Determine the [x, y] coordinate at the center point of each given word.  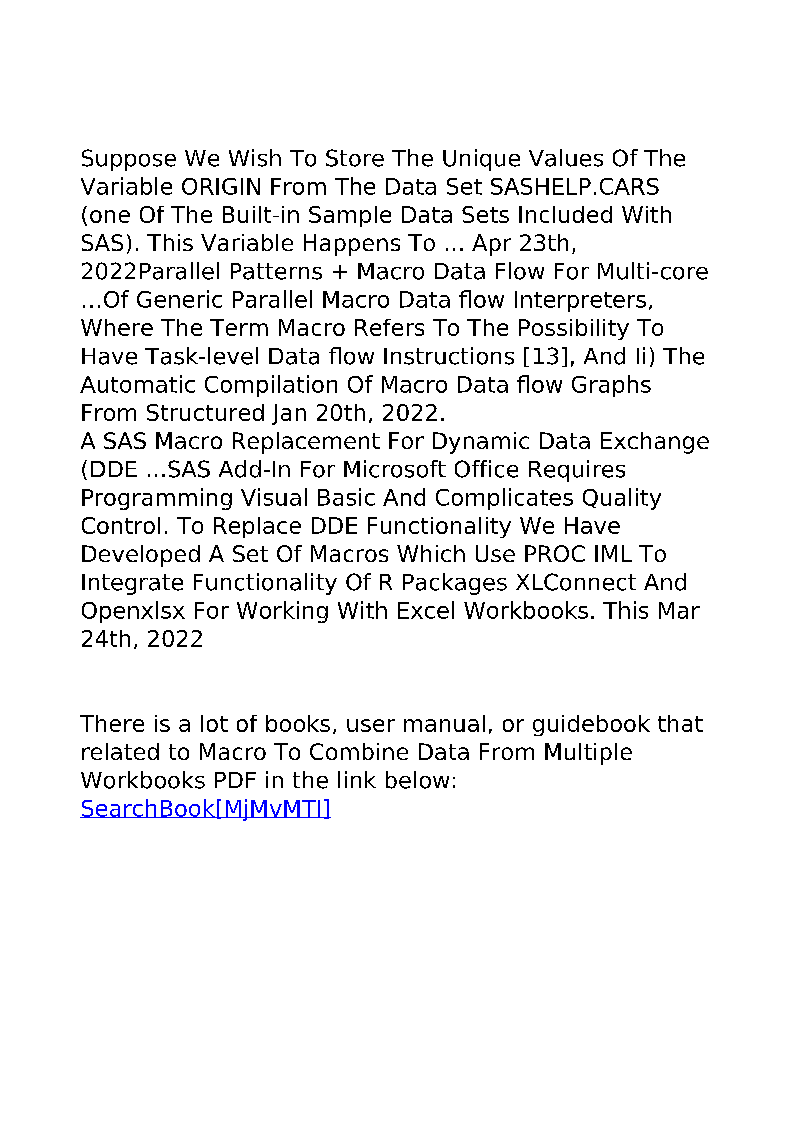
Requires [577, 471]
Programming [157, 499]
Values [566, 158]
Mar [679, 610]
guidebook [591, 725]
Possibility [574, 329]
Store [355, 158]
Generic [179, 299]
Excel [426, 610]
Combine [359, 751]
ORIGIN [221, 186]
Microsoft [395, 469]
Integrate [132, 584]
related [120, 751]
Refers [389, 327]
